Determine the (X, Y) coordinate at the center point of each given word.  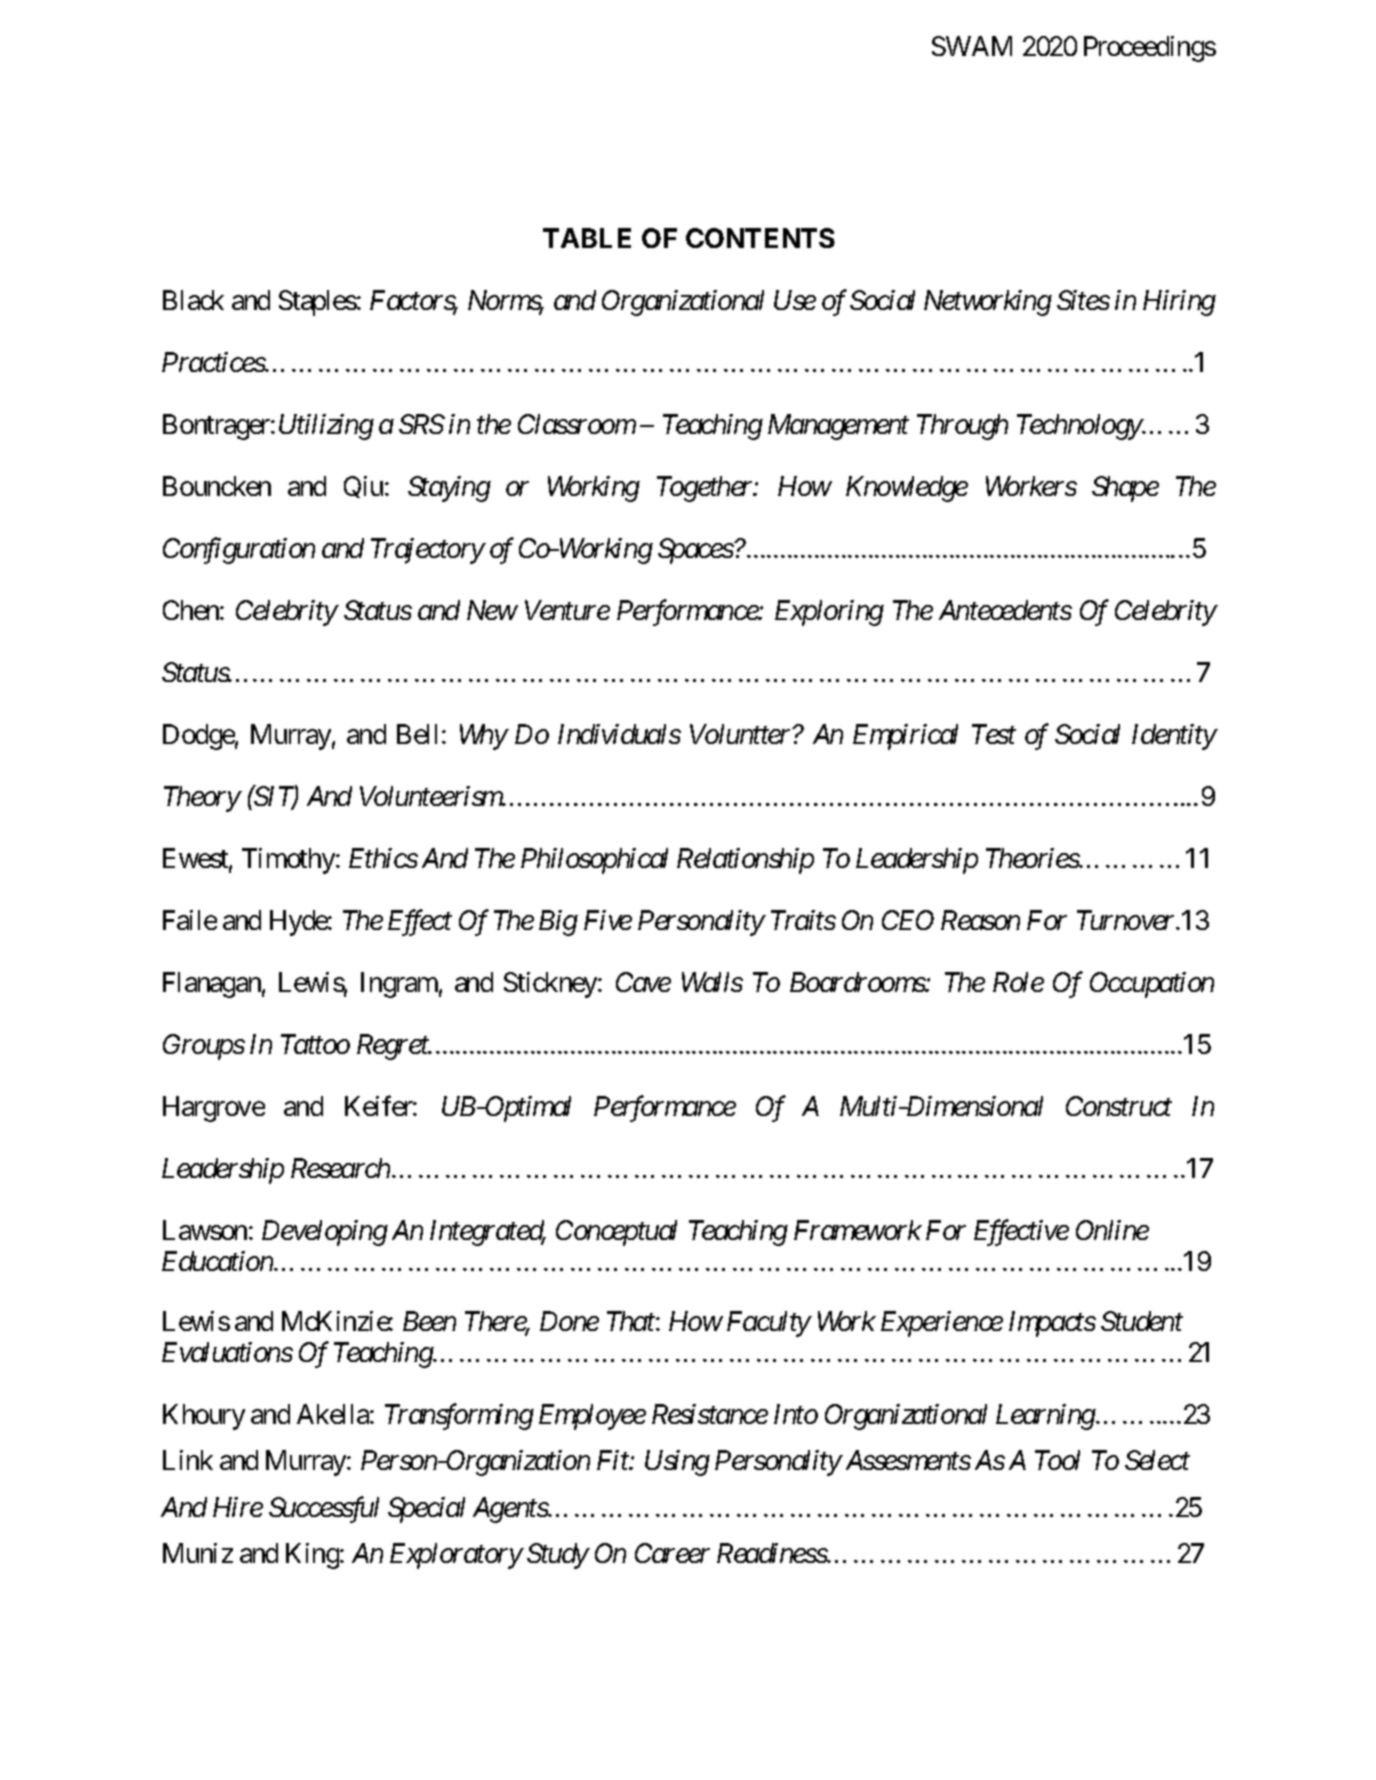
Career (672, 1553)
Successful (324, 1509)
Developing (325, 1233)
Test (994, 734)
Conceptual (616, 1233)
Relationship (745, 861)
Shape (1125, 489)
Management (838, 427)
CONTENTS (760, 238)
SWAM (972, 46)
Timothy (288, 861)
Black (193, 300)
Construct (1119, 1106)
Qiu (363, 487)
